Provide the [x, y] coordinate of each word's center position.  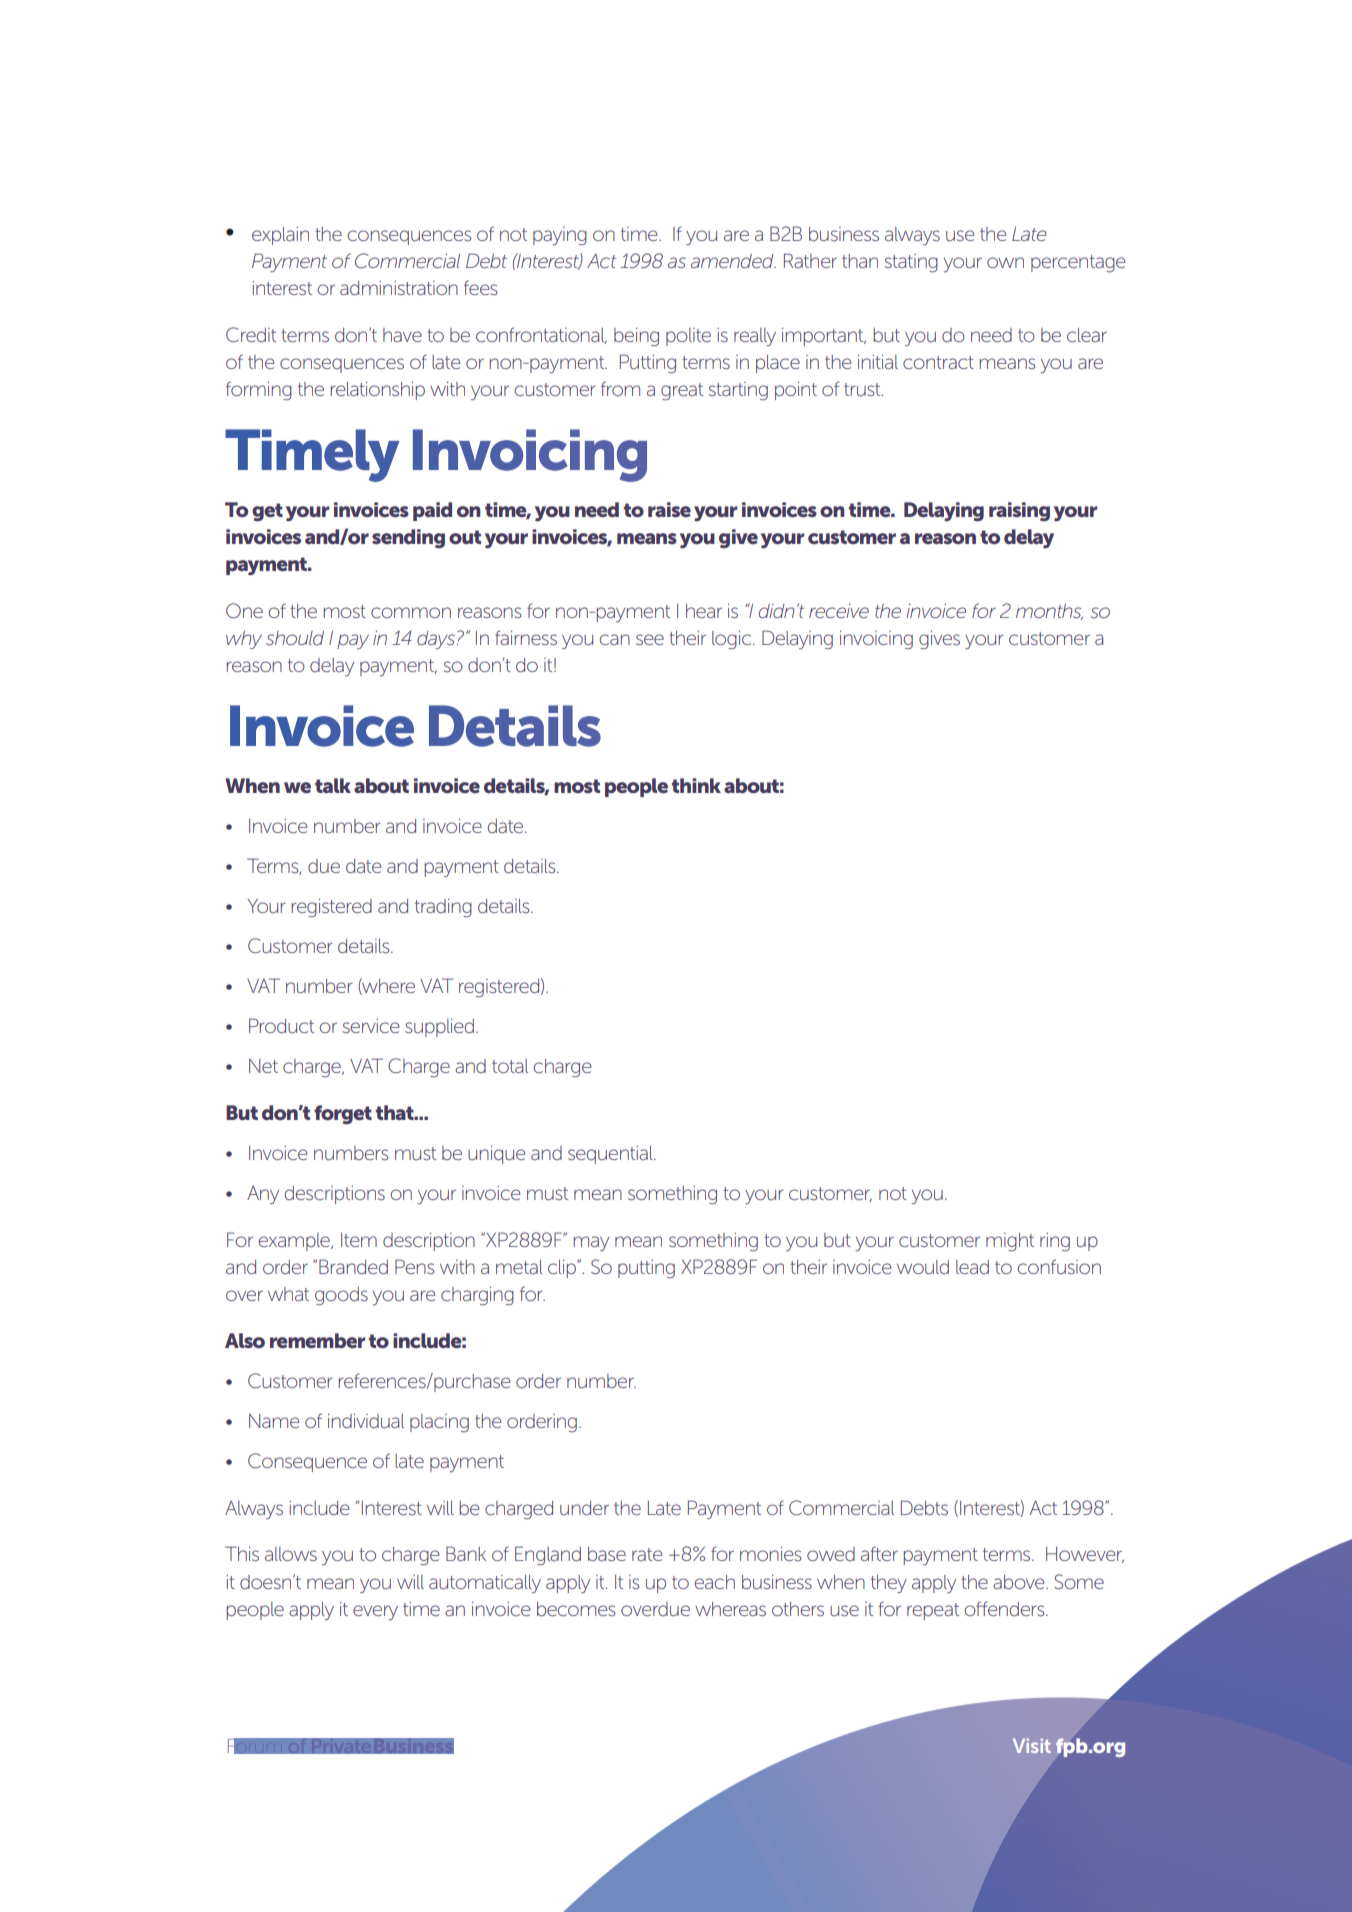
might [1010, 1242]
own [1005, 262]
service [371, 1026]
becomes [576, 1609]
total [510, 1066]
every [375, 1612]
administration [399, 288]
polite [688, 337]
